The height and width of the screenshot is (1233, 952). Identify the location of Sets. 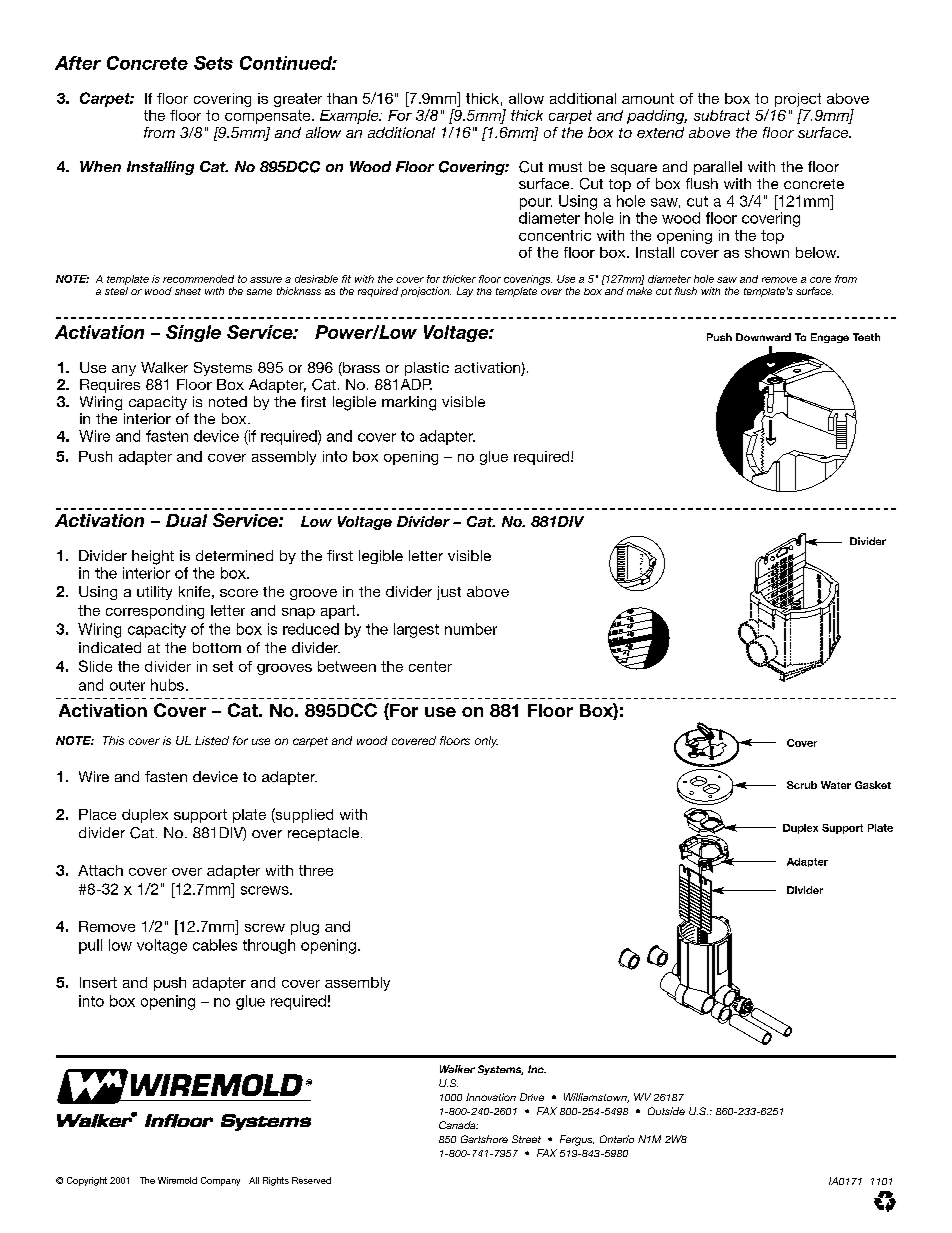
(213, 63).
